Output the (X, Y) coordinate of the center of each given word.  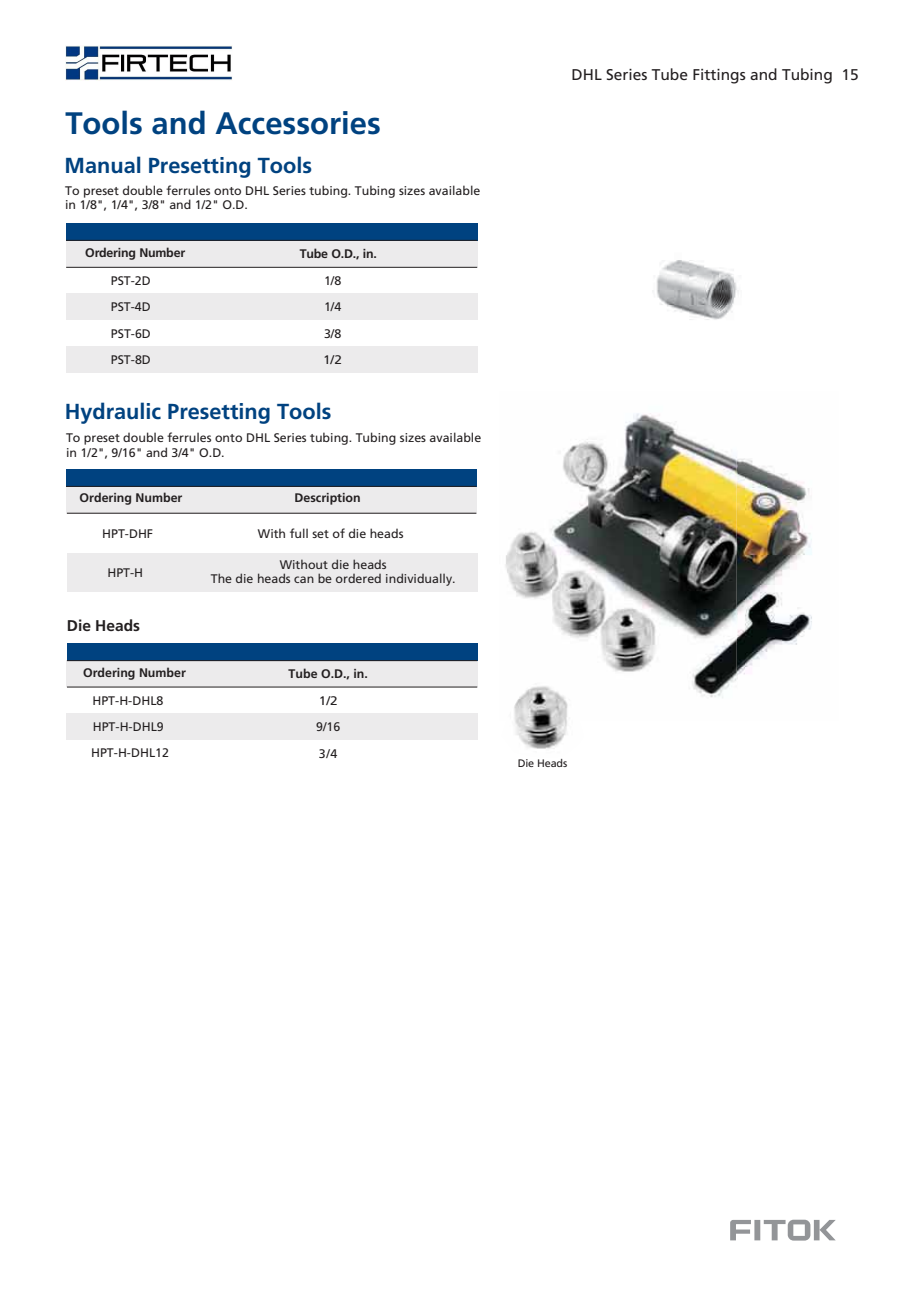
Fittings (719, 76)
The (221, 578)
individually (420, 579)
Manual (103, 165)
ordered (358, 578)
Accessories (297, 123)
